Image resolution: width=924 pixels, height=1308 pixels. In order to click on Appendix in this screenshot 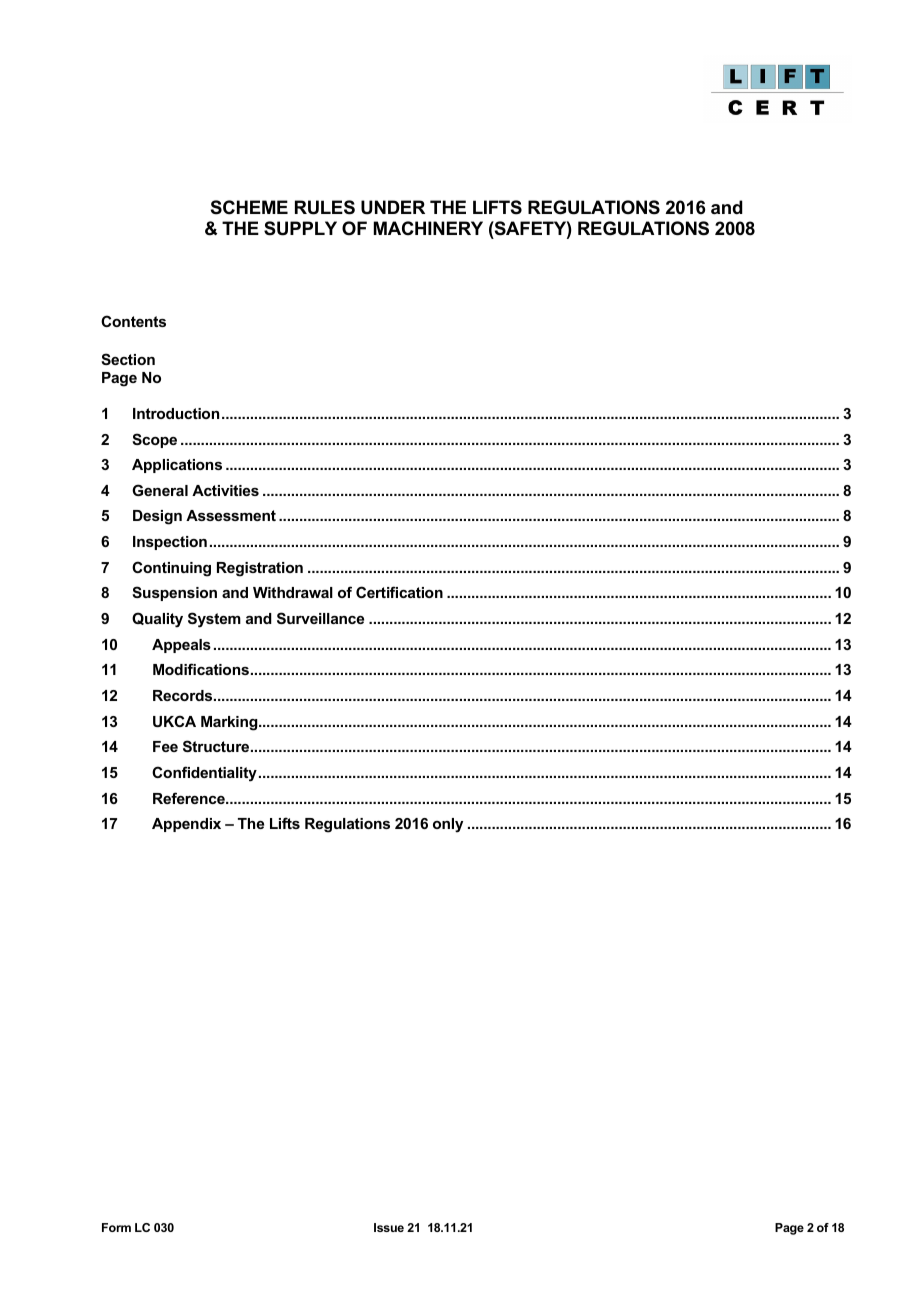, I will do `click(186, 825)`.
